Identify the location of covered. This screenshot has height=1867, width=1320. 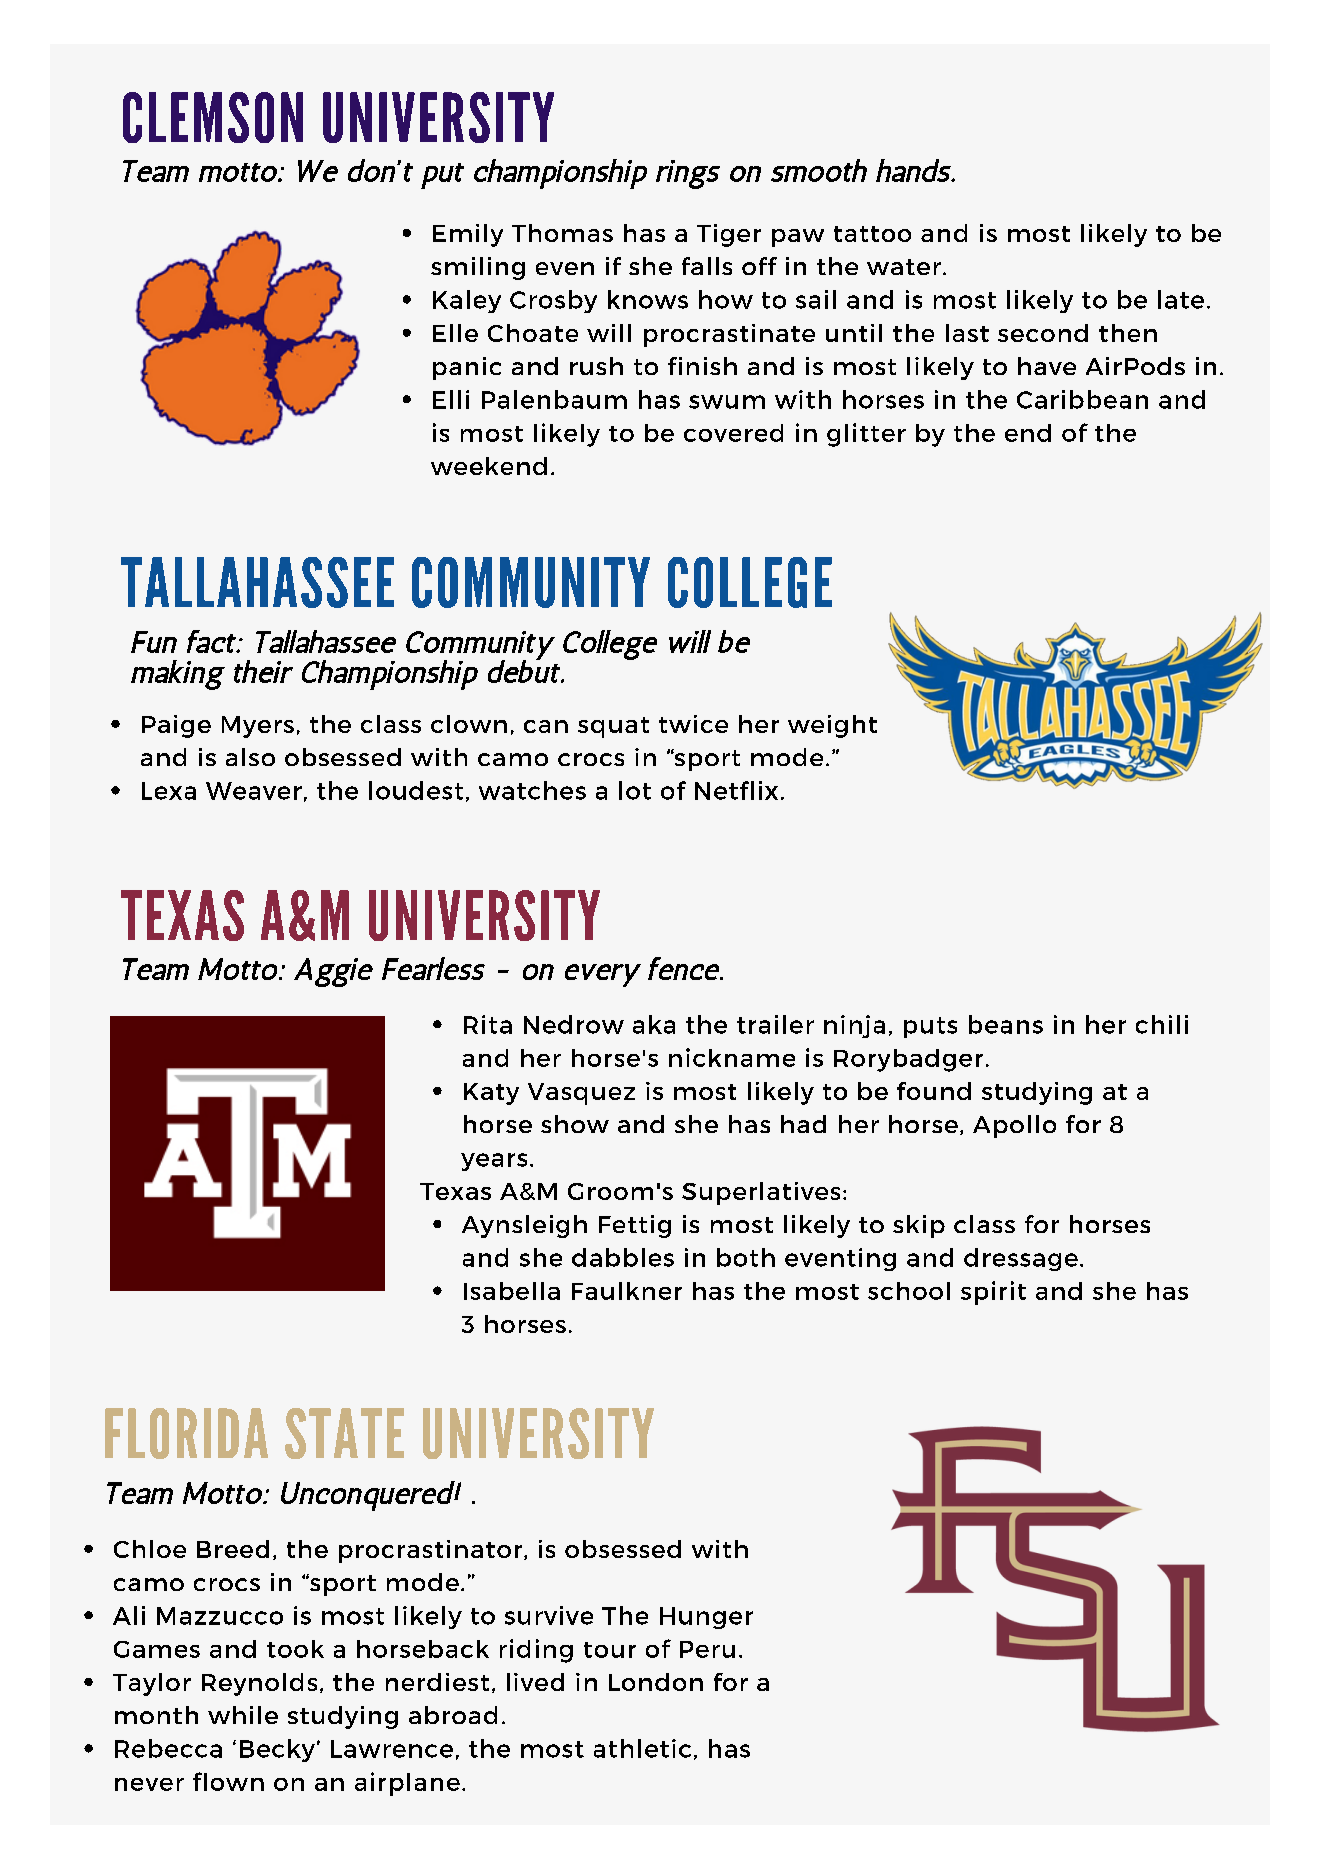
(733, 433).
